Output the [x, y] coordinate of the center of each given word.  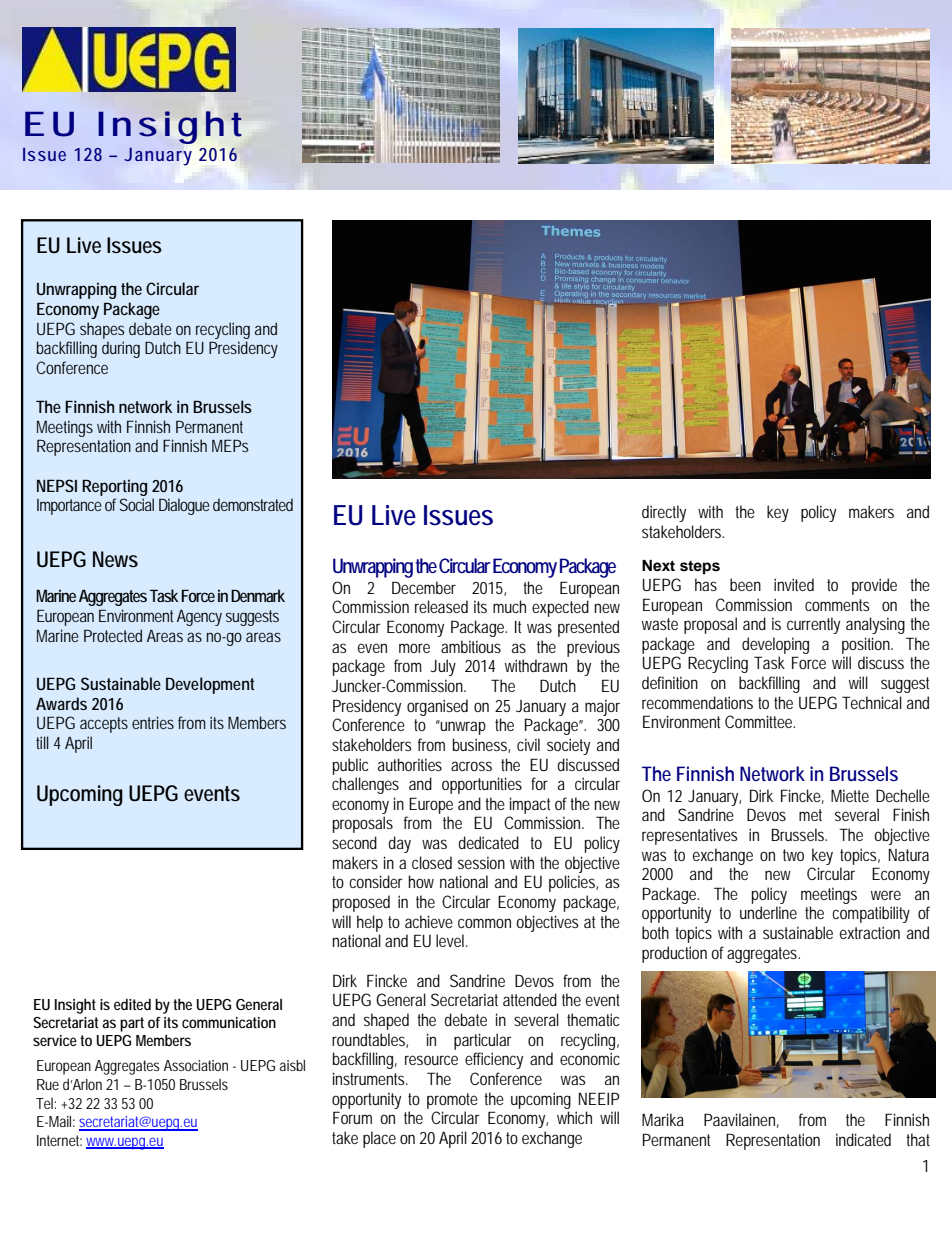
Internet [59, 1140]
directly [664, 513]
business [481, 745]
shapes [102, 330]
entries [153, 722]
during [121, 349]
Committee [760, 721]
